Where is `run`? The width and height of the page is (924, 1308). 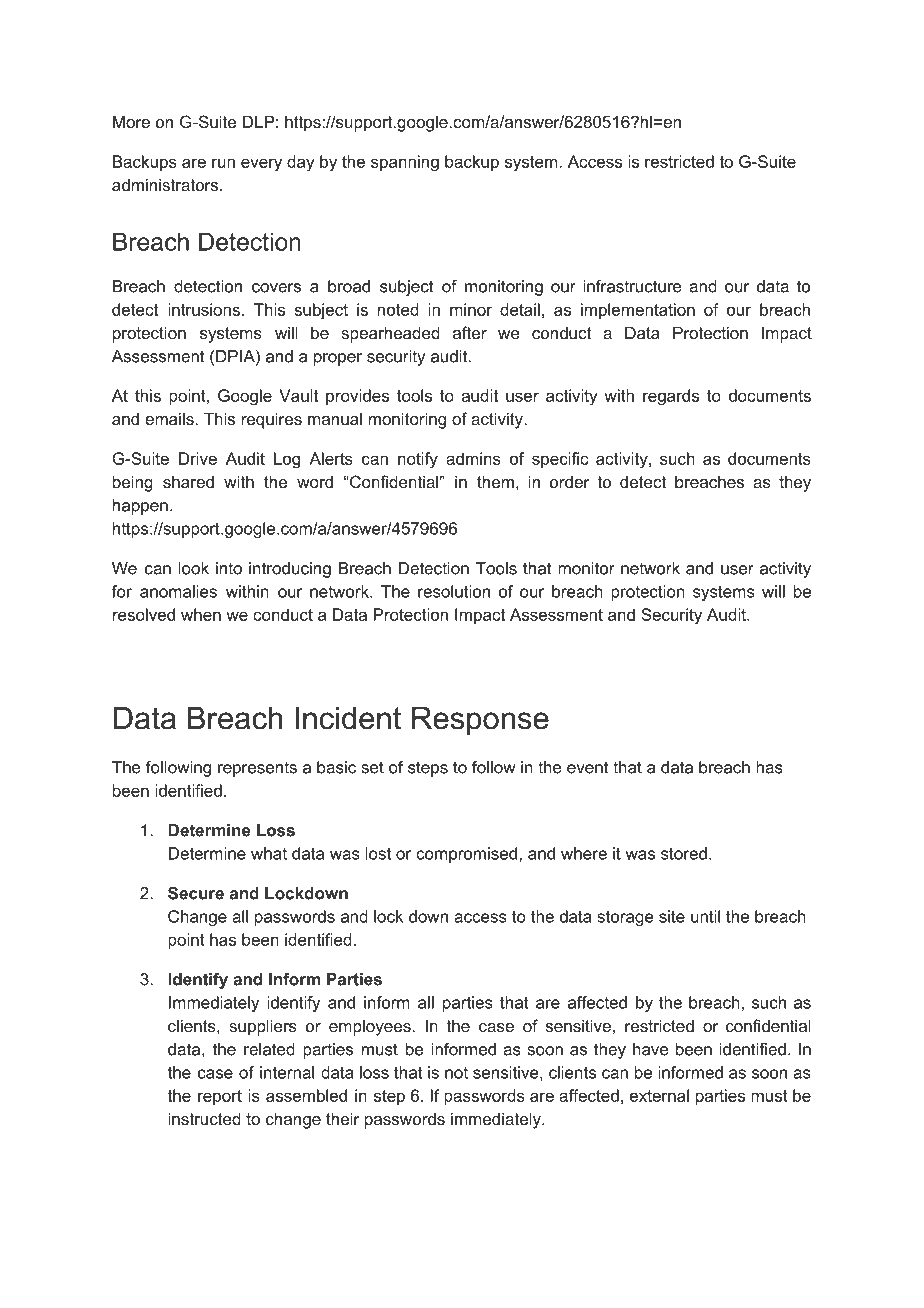 run is located at coordinates (223, 163).
